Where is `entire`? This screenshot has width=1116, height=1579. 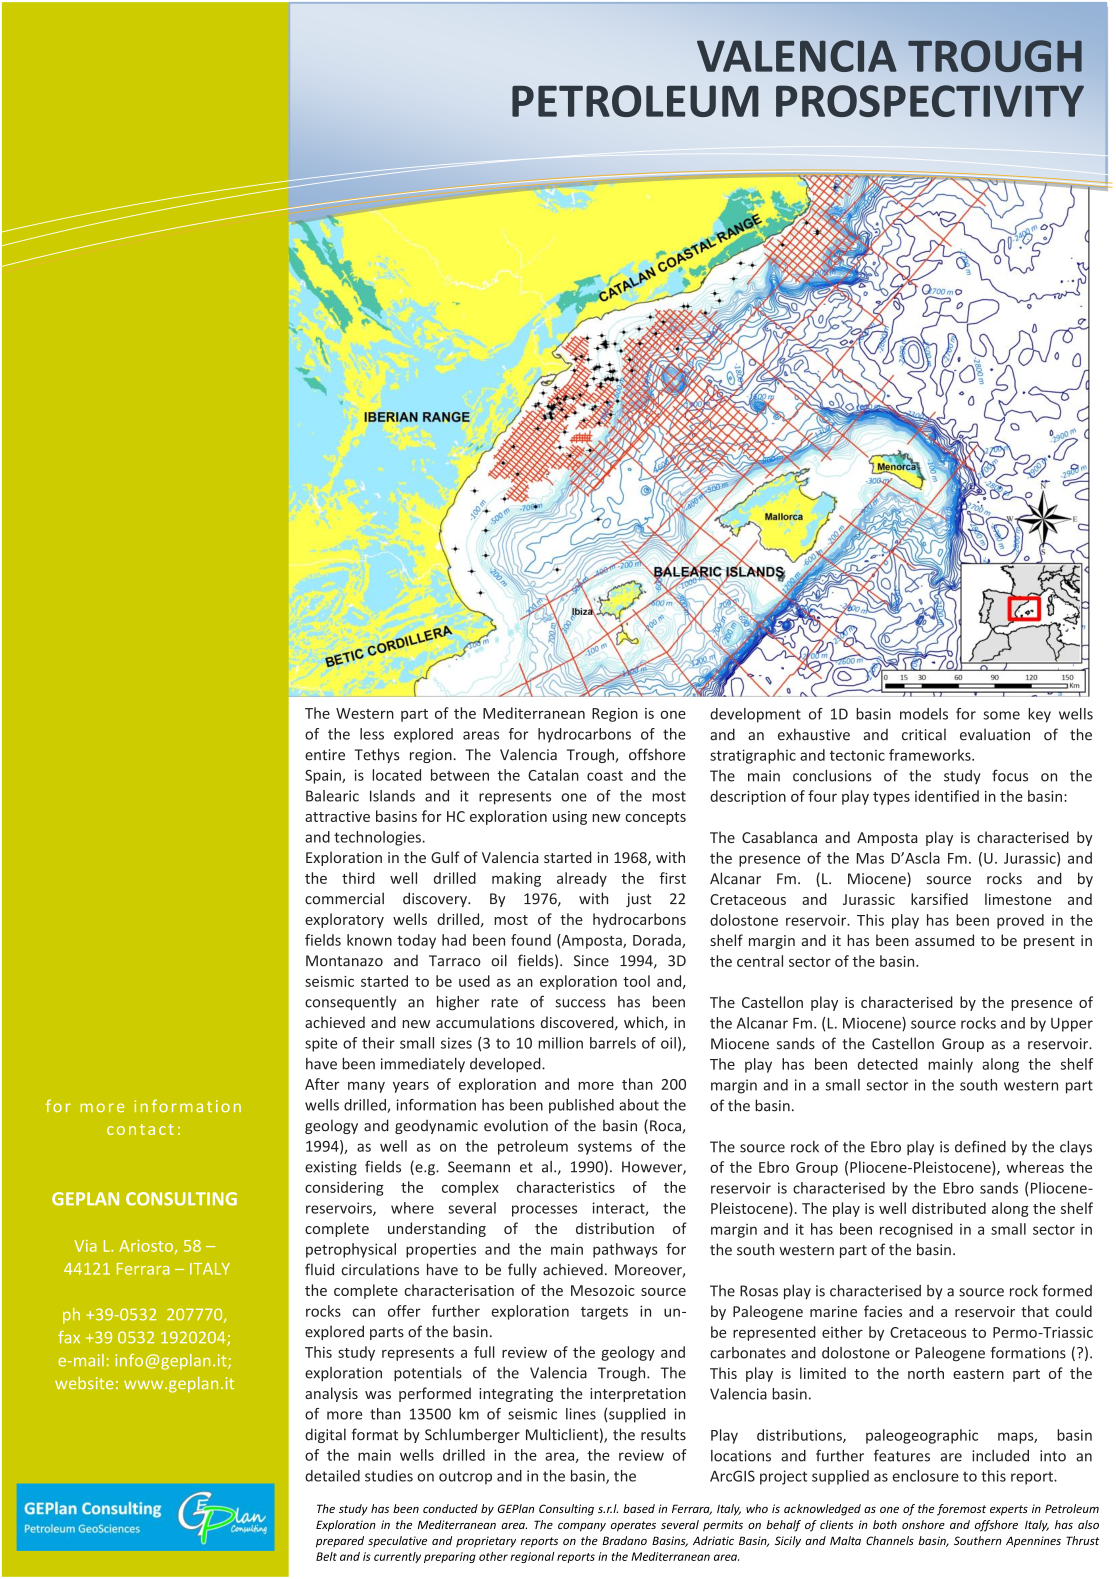
entire is located at coordinates (325, 755).
